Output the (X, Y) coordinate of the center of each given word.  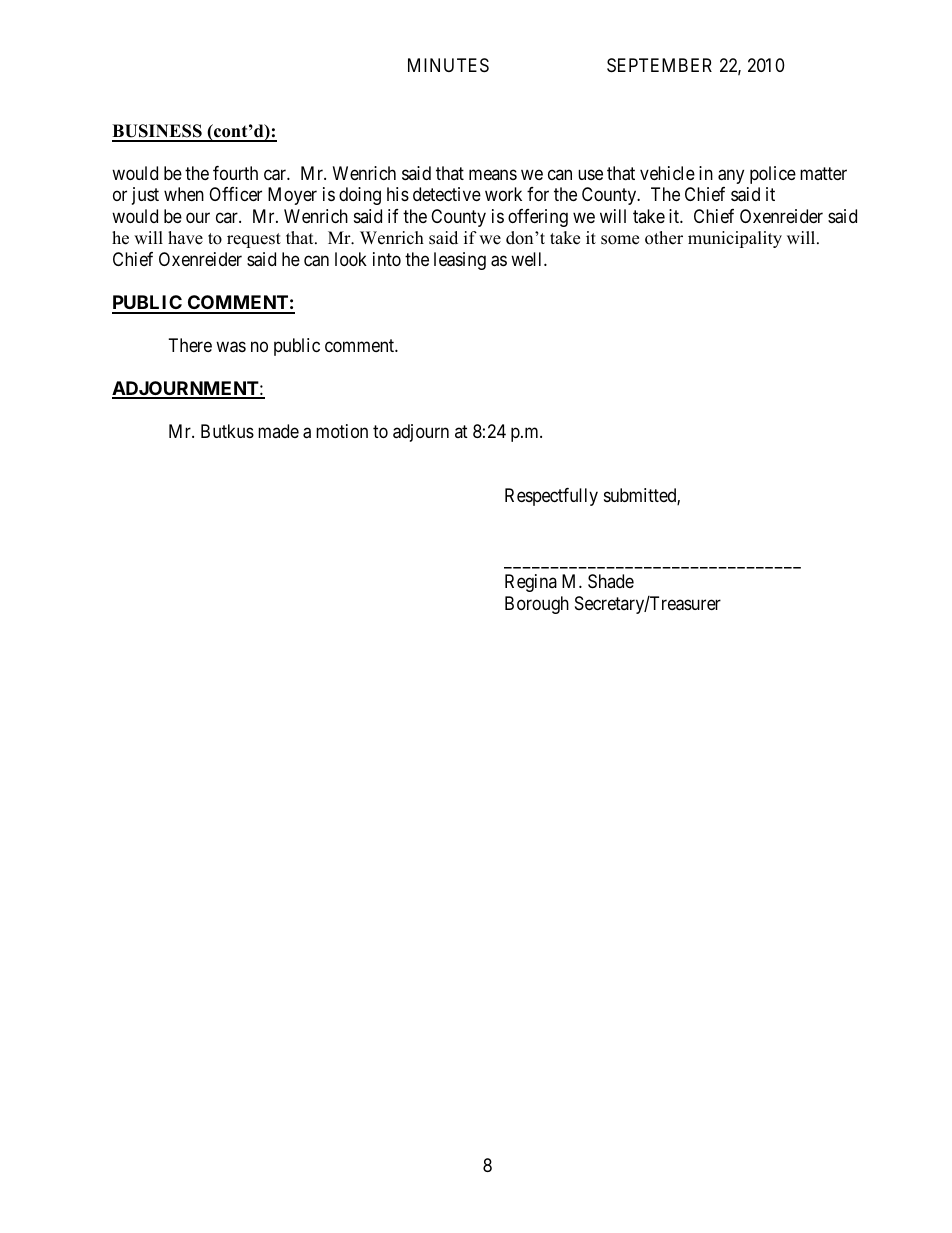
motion (342, 431)
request (254, 240)
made (278, 431)
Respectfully (551, 497)
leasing (460, 261)
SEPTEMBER (659, 65)
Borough (537, 605)
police (773, 175)
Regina (531, 583)
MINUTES (448, 65)
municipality (735, 239)
